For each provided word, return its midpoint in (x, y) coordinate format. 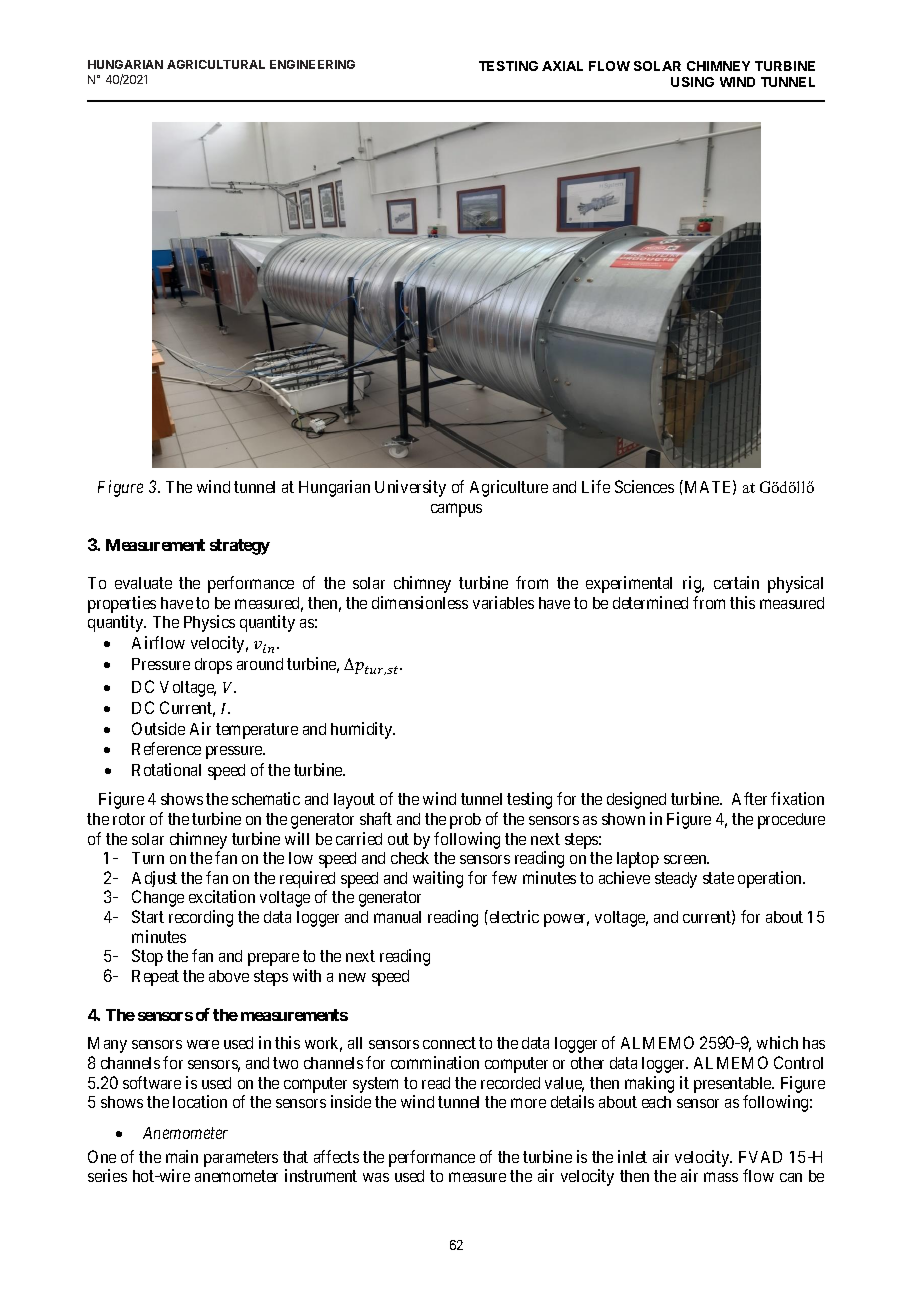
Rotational (166, 769)
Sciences (644, 486)
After (749, 798)
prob (465, 821)
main (182, 1156)
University (410, 488)
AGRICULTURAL (216, 64)
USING (692, 82)
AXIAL (562, 66)
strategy (240, 547)
